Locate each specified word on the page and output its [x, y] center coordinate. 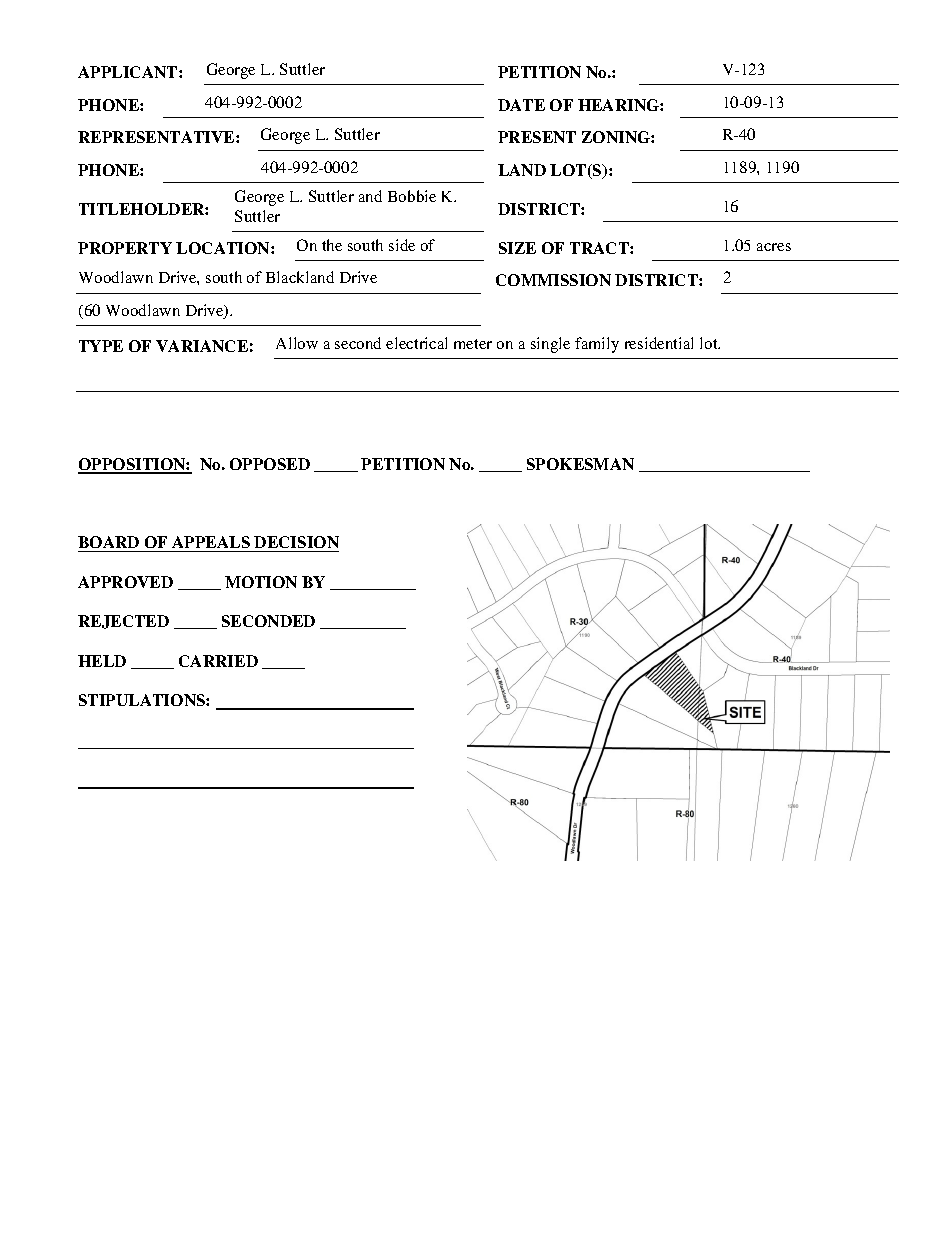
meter [473, 344]
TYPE [101, 346]
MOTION [261, 582]
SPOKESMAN [580, 464]
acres [774, 247]
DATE [521, 105]
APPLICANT [129, 72]
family [597, 345]
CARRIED [218, 661]
